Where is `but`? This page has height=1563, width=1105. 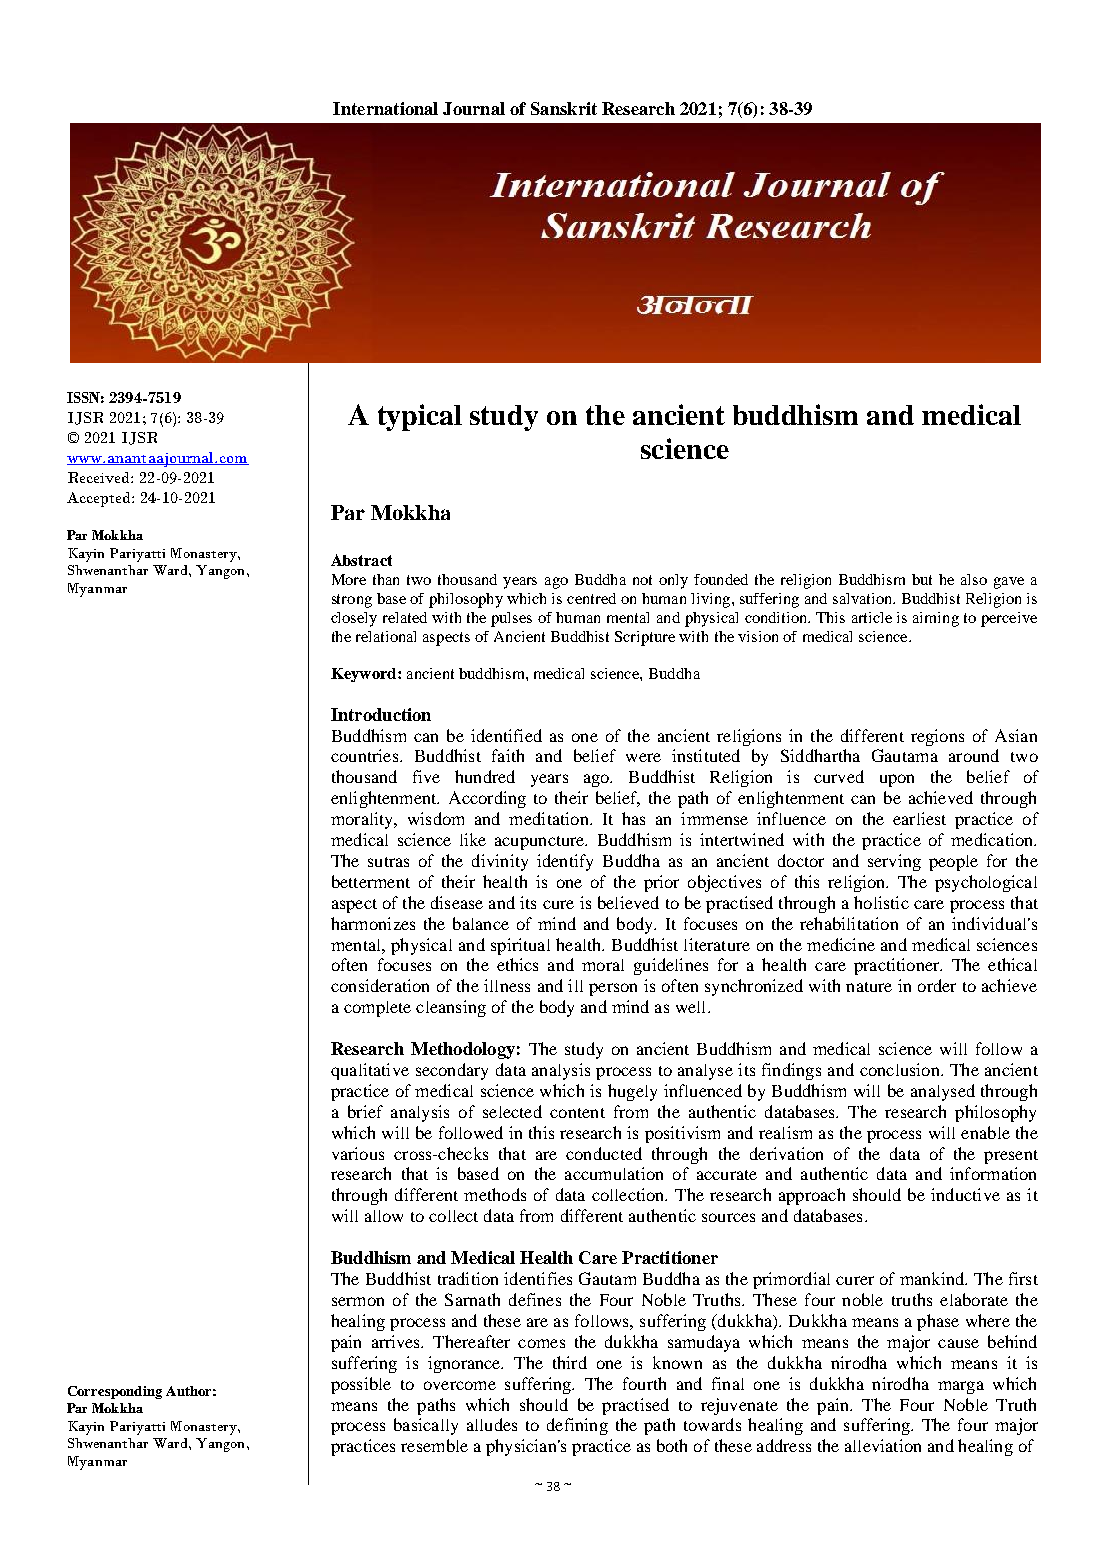
but is located at coordinates (922, 579).
